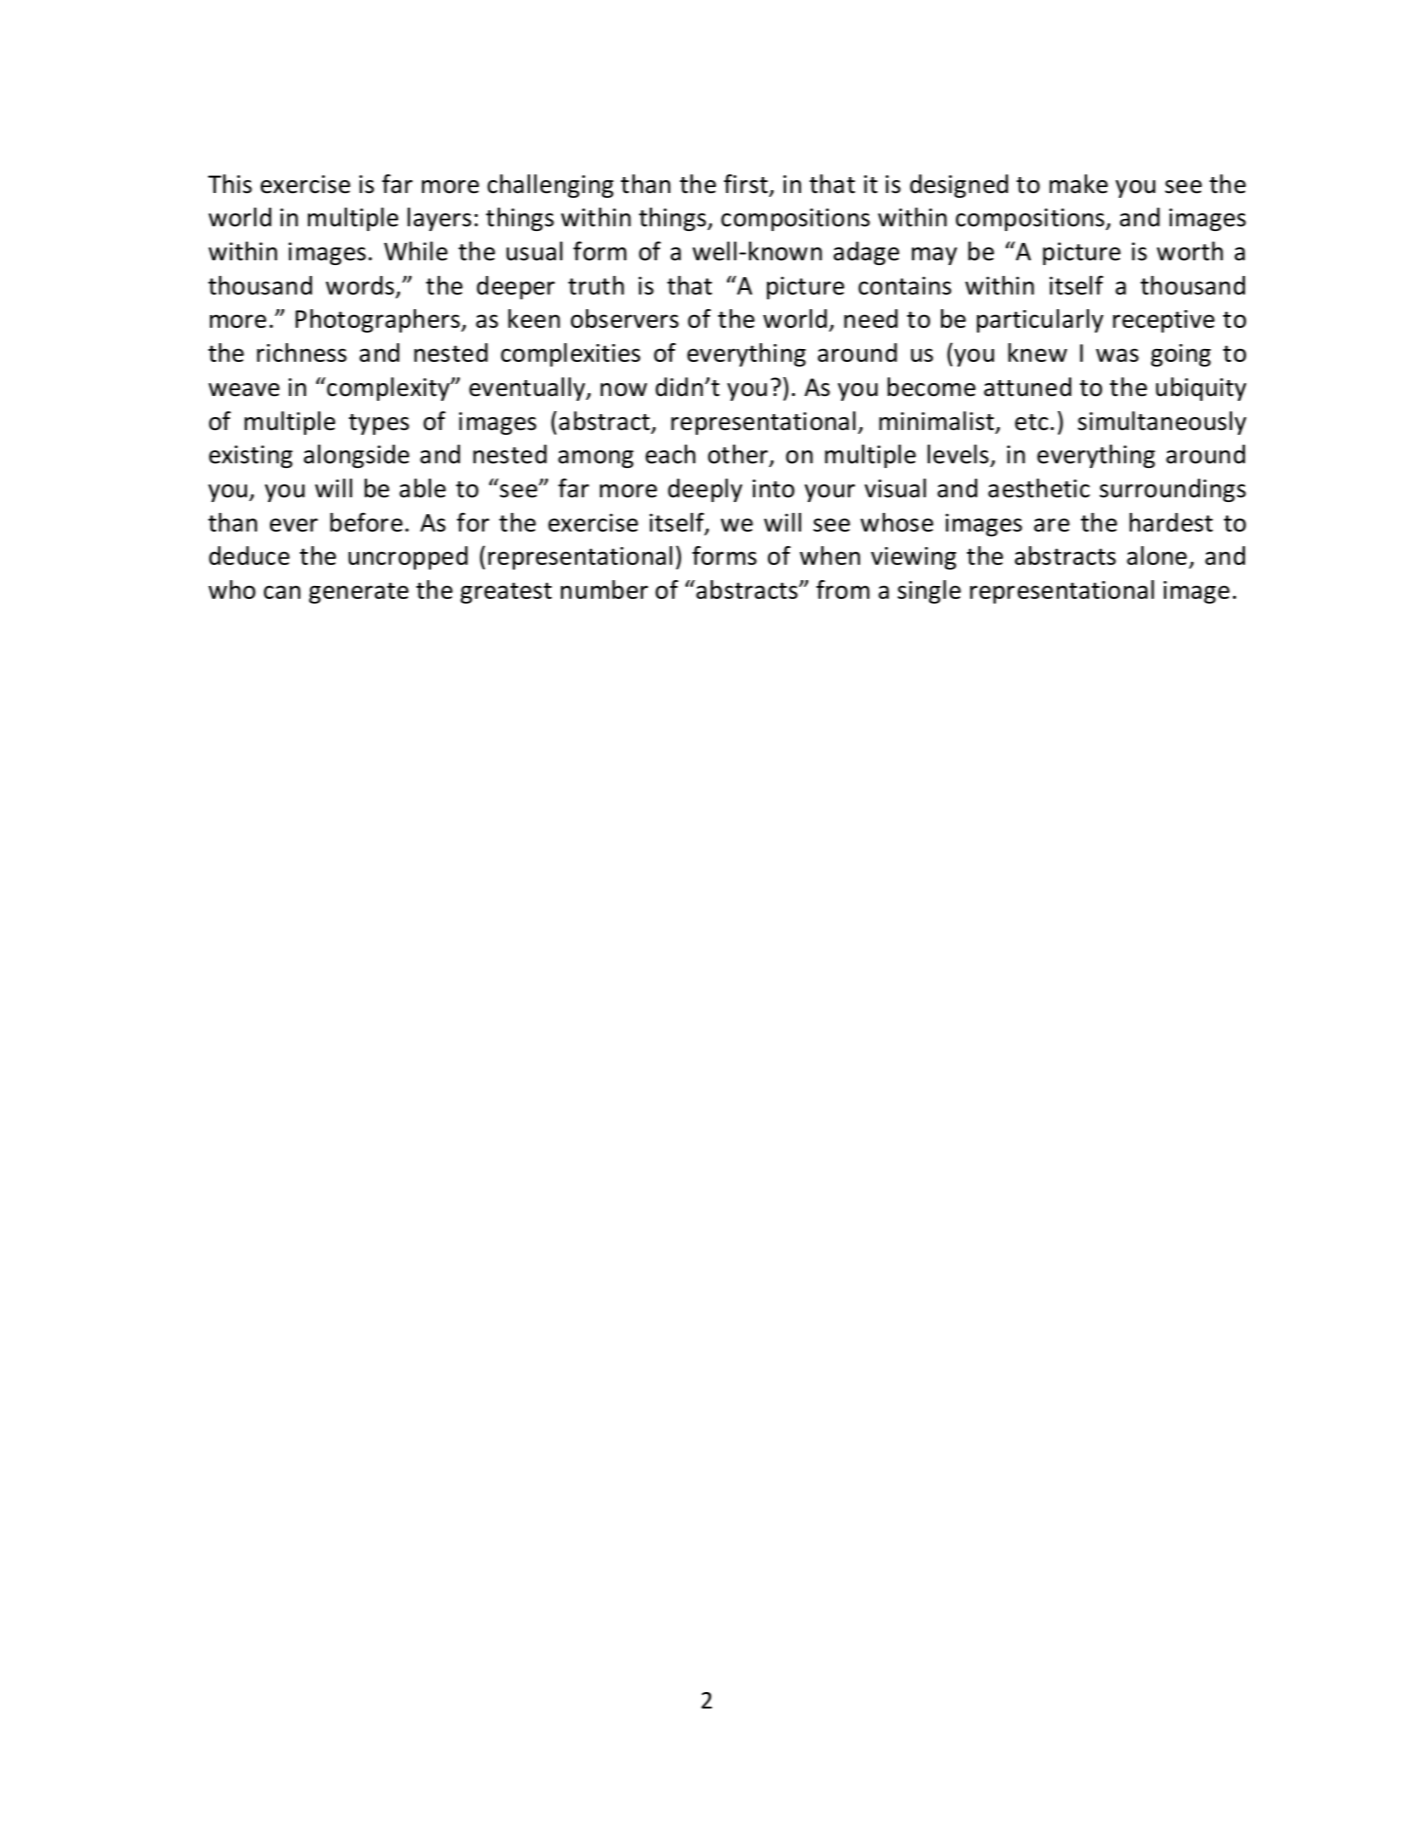  I want to click on was, so click(1117, 355).
